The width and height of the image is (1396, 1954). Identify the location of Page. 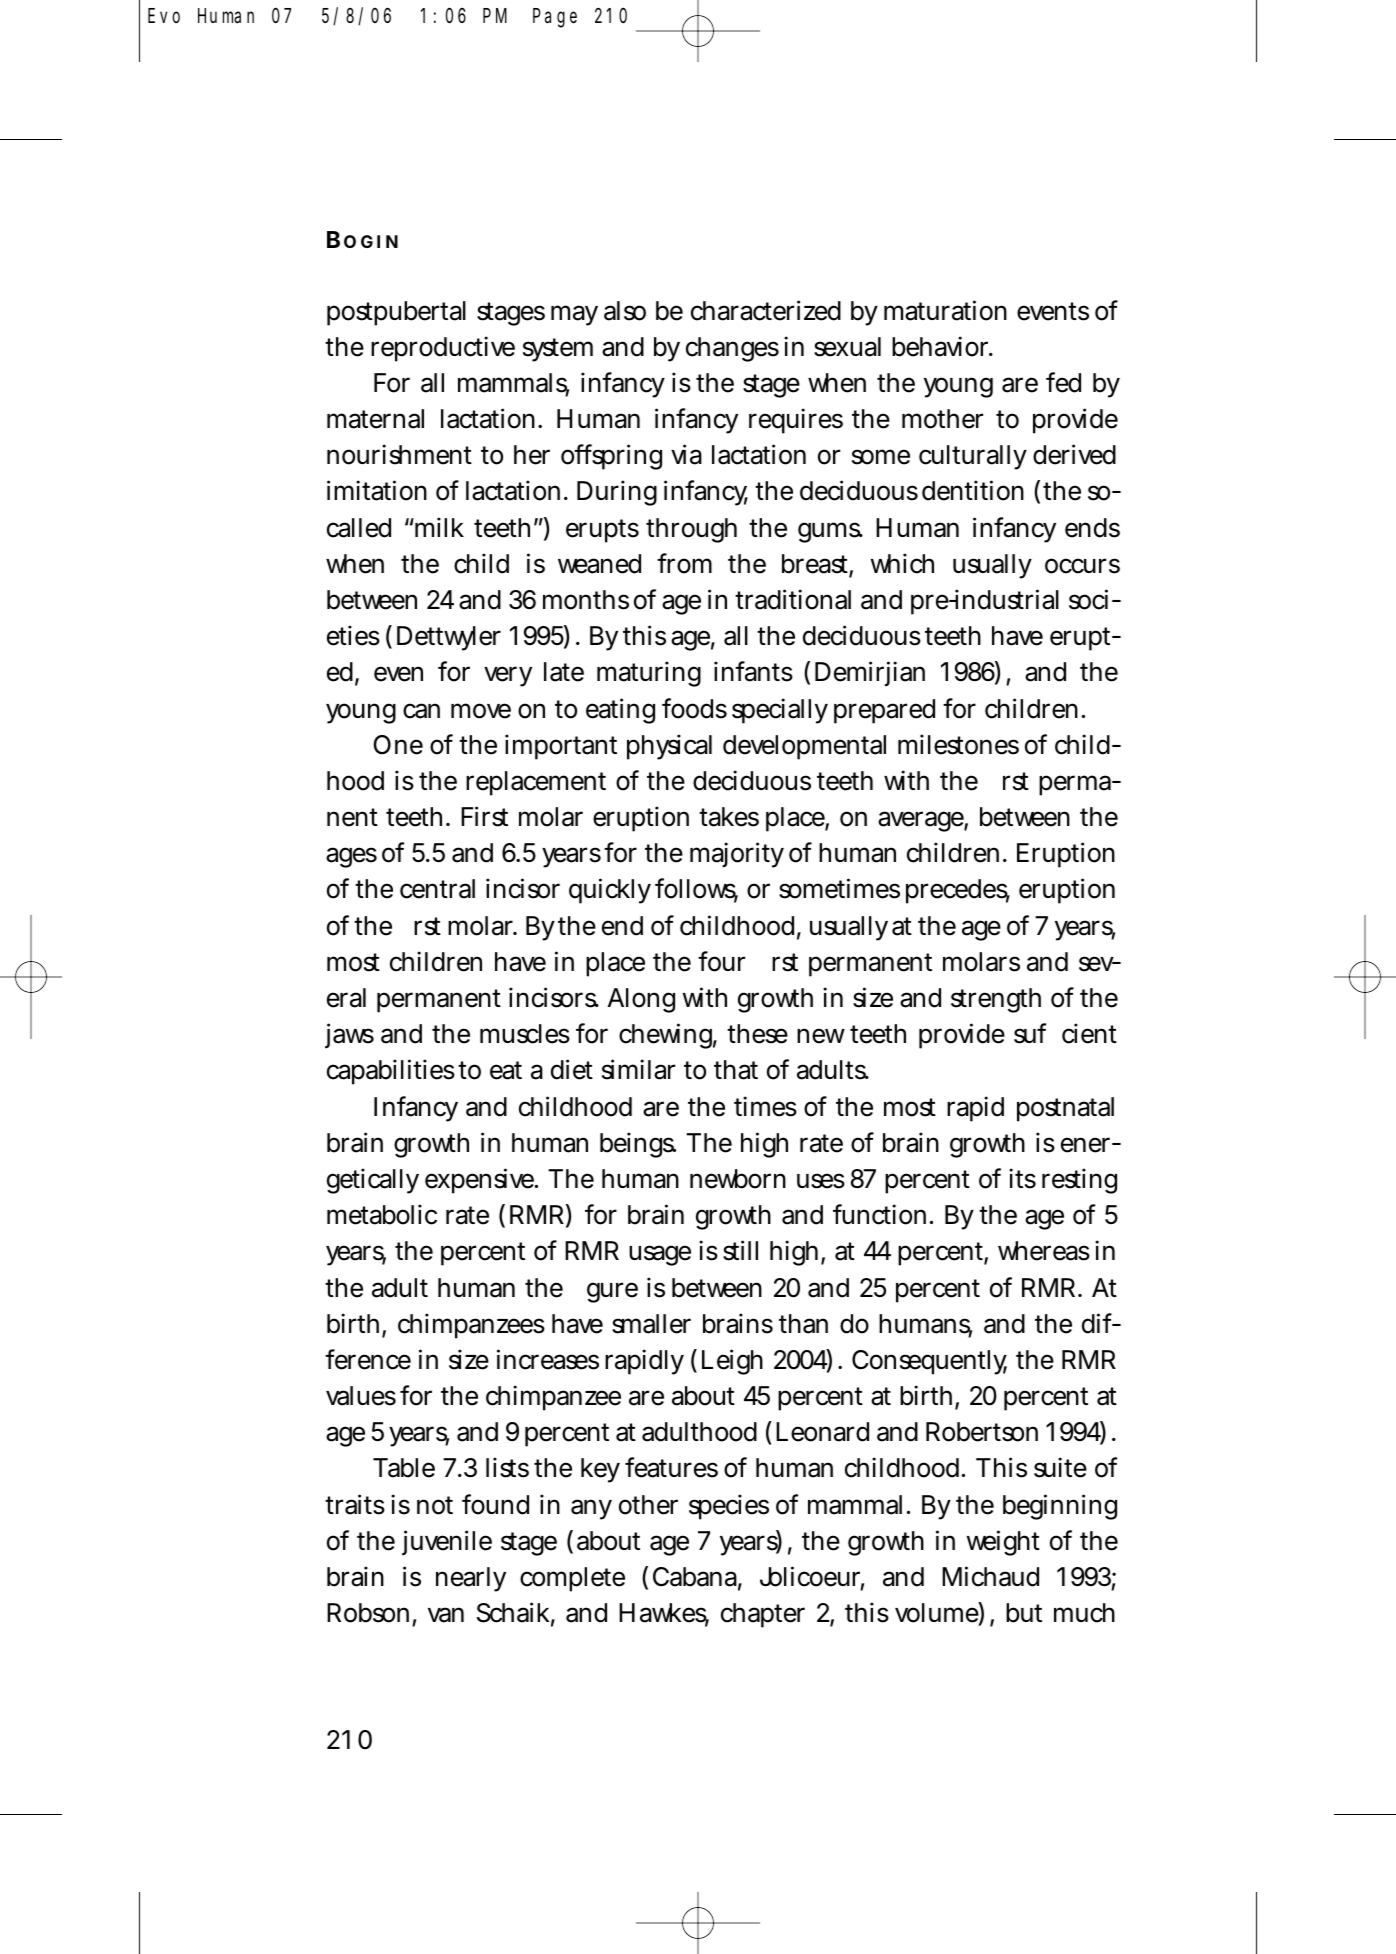
(555, 18).
